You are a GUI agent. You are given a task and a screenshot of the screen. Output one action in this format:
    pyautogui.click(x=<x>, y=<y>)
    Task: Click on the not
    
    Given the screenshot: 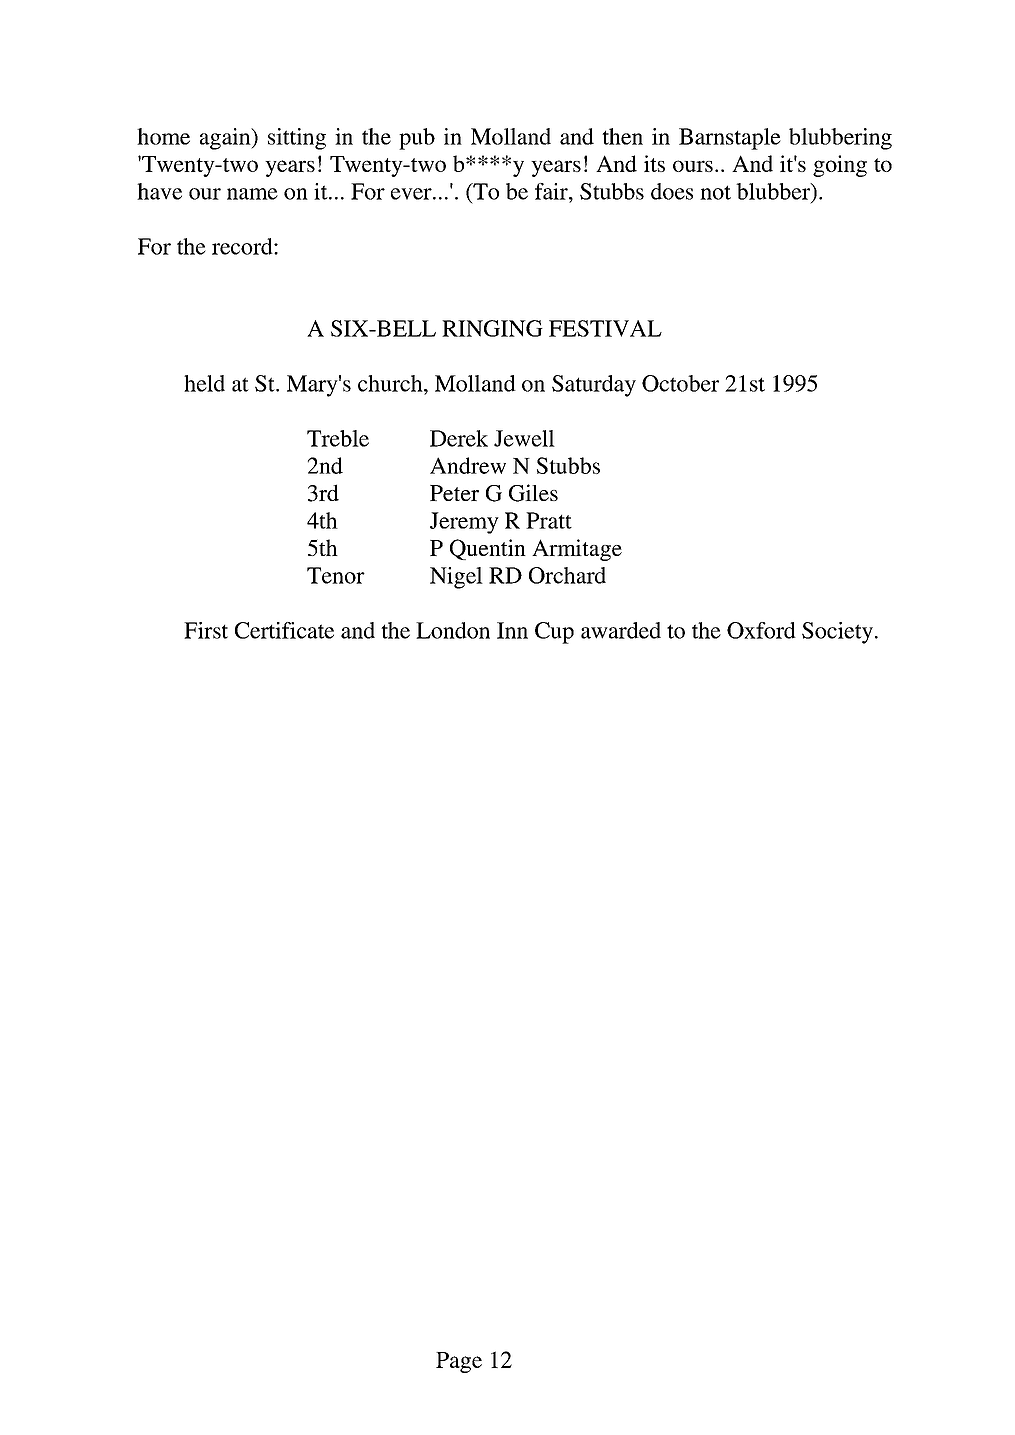 What is the action you would take?
    pyautogui.click(x=715, y=192)
